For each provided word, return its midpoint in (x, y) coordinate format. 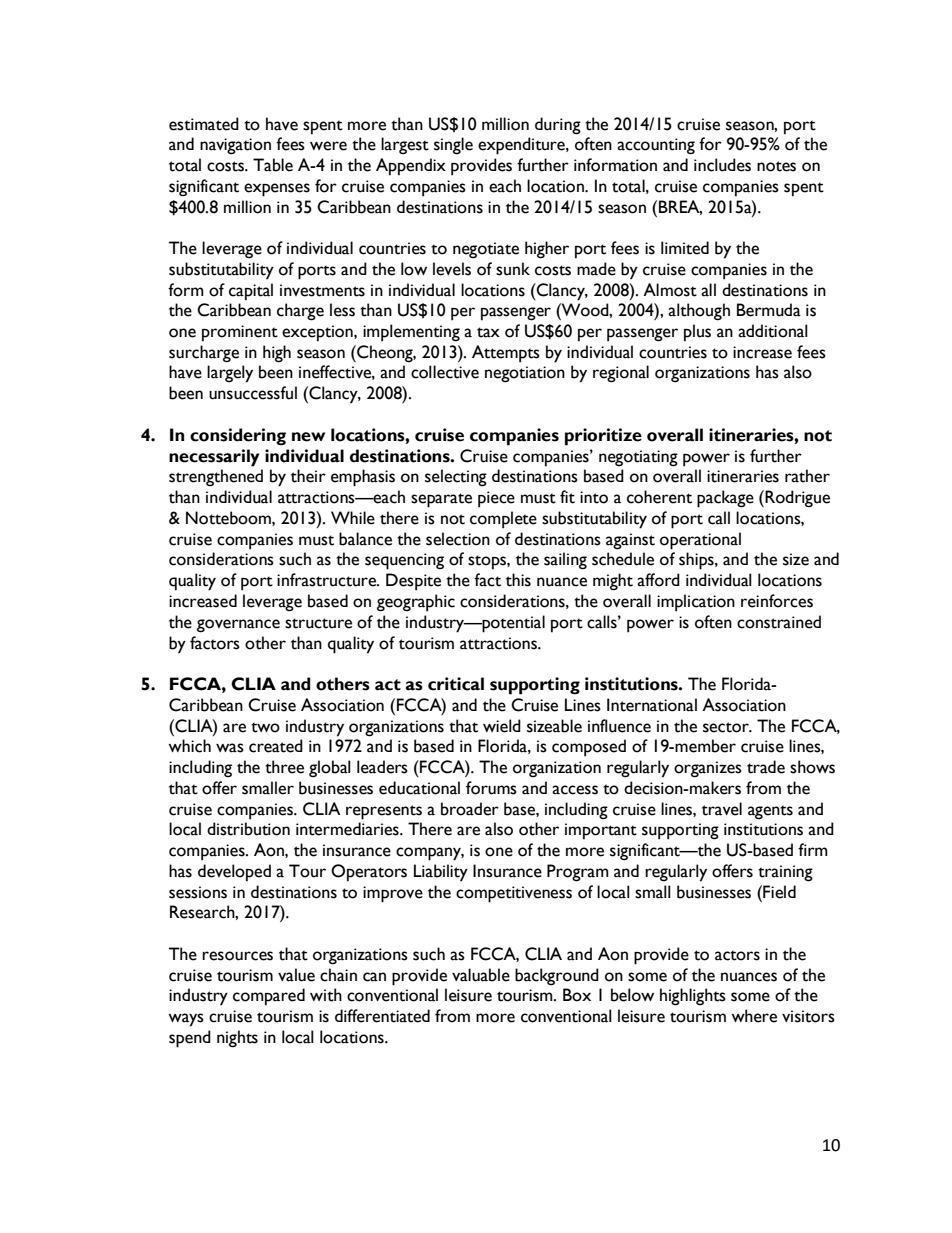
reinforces (777, 601)
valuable (481, 975)
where (754, 1016)
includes (722, 165)
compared (269, 997)
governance (238, 626)
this (518, 580)
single (453, 146)
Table (273, 165)
